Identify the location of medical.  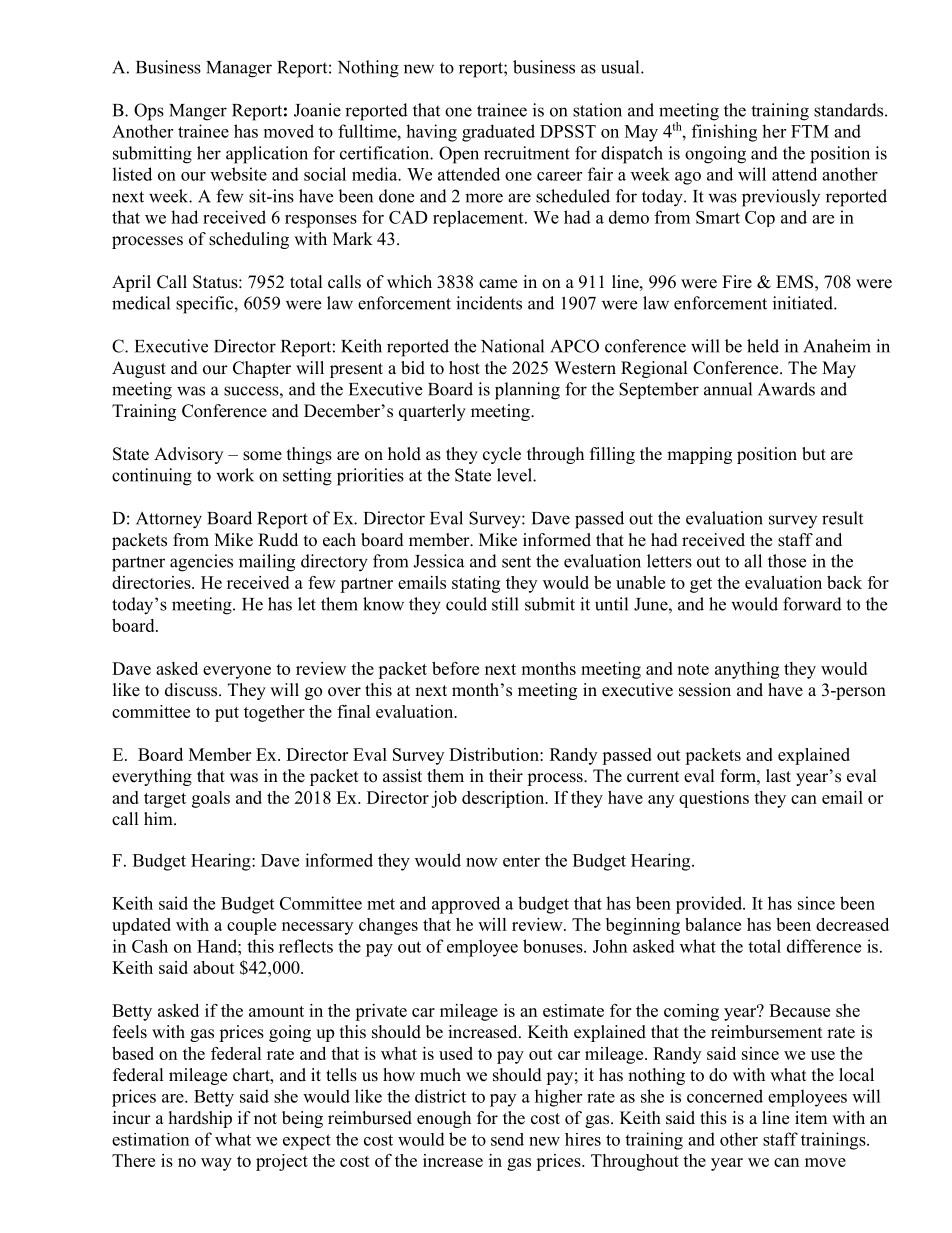
(141, 303).
